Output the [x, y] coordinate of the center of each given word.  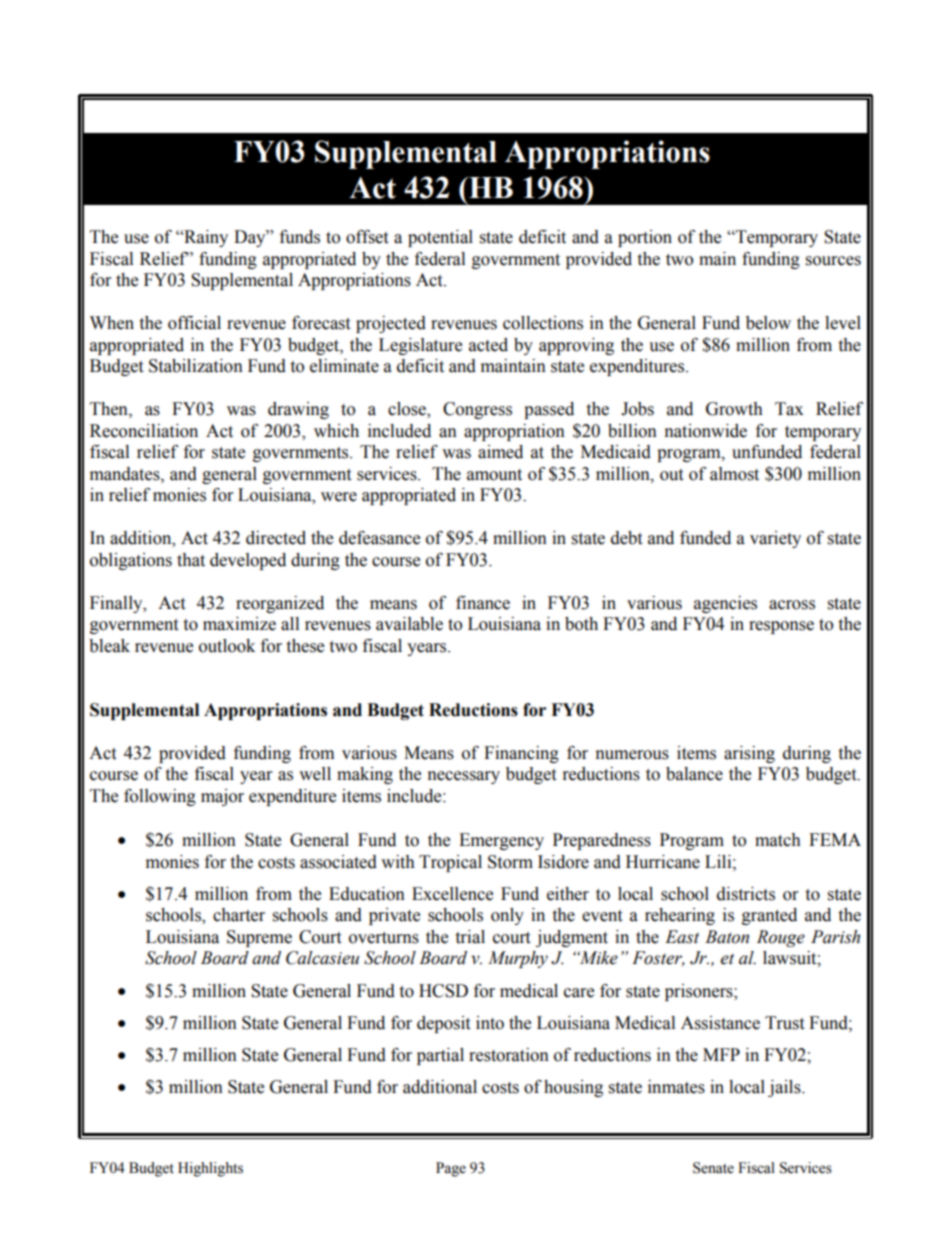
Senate [713, 1168]
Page [451, 1169]
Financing [521, 754]
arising [749, 754]
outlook [227, 646]
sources [833, 261]
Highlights [210, 1169]
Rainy [205, 238]
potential [440, 238]
